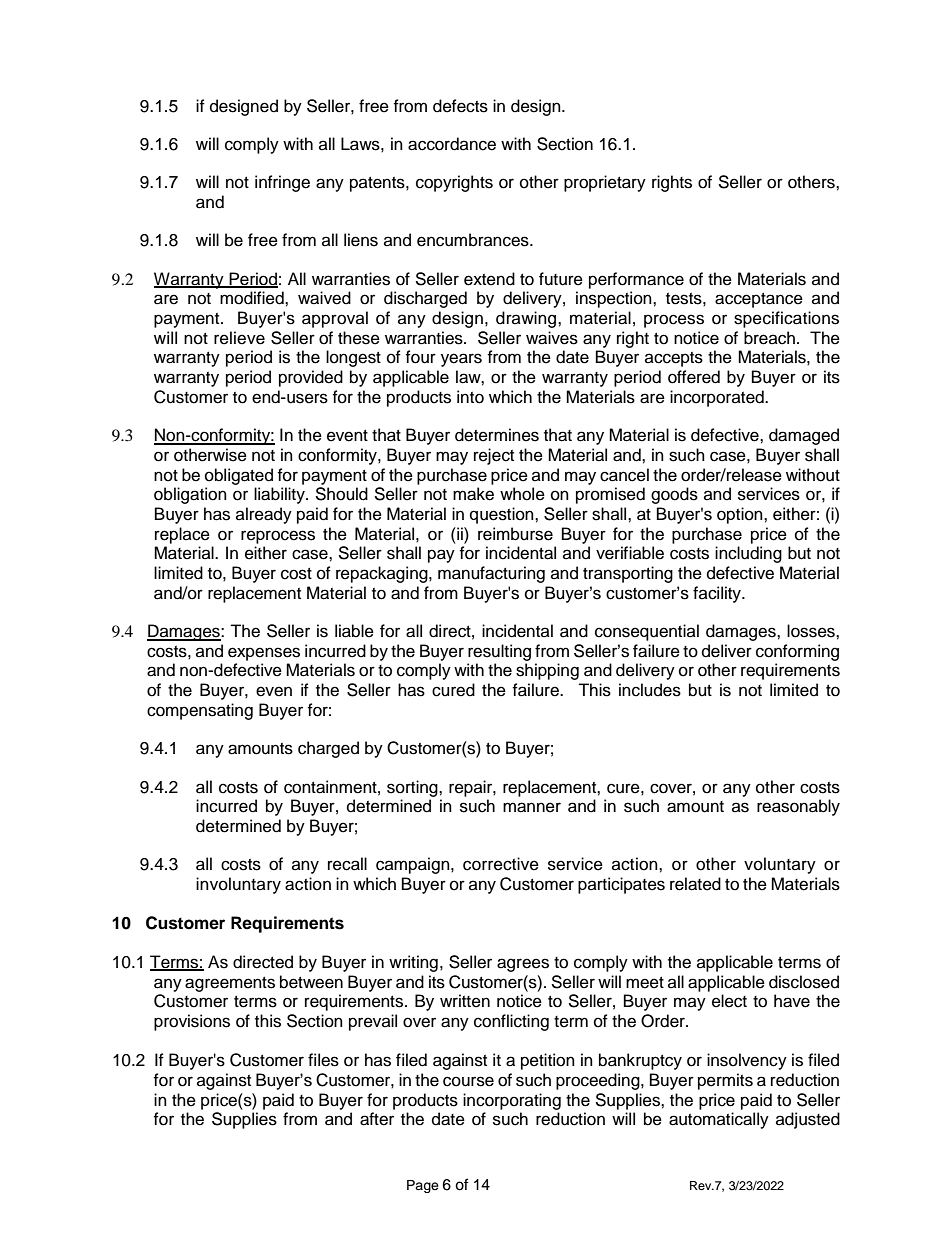 The height and width of the screenshot is (1233, 952). Describe the element at coordinates (264, 654) in the screenshot. I see `expenses` at that location.
